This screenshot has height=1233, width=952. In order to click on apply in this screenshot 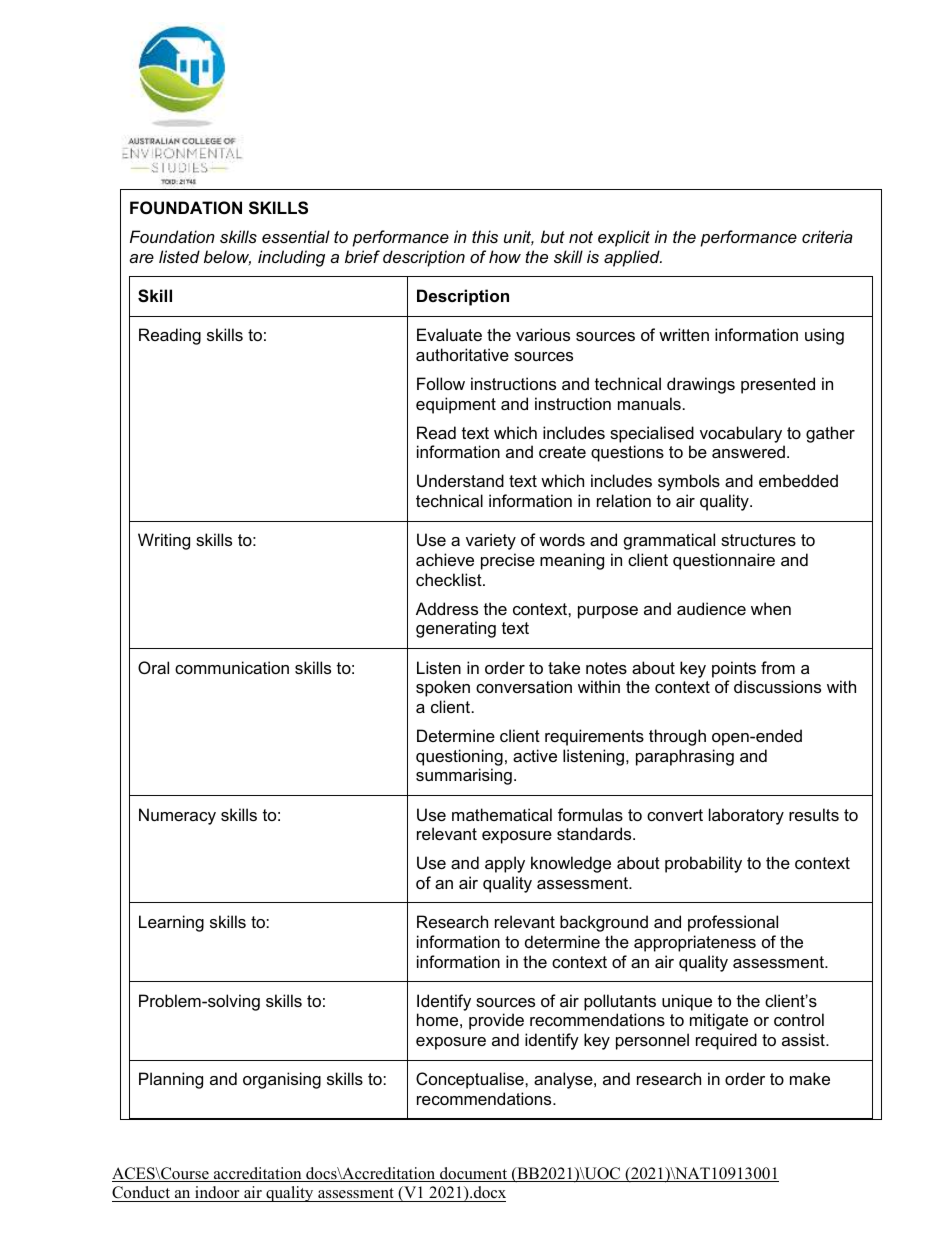, I will do `click(505, 864)`.
